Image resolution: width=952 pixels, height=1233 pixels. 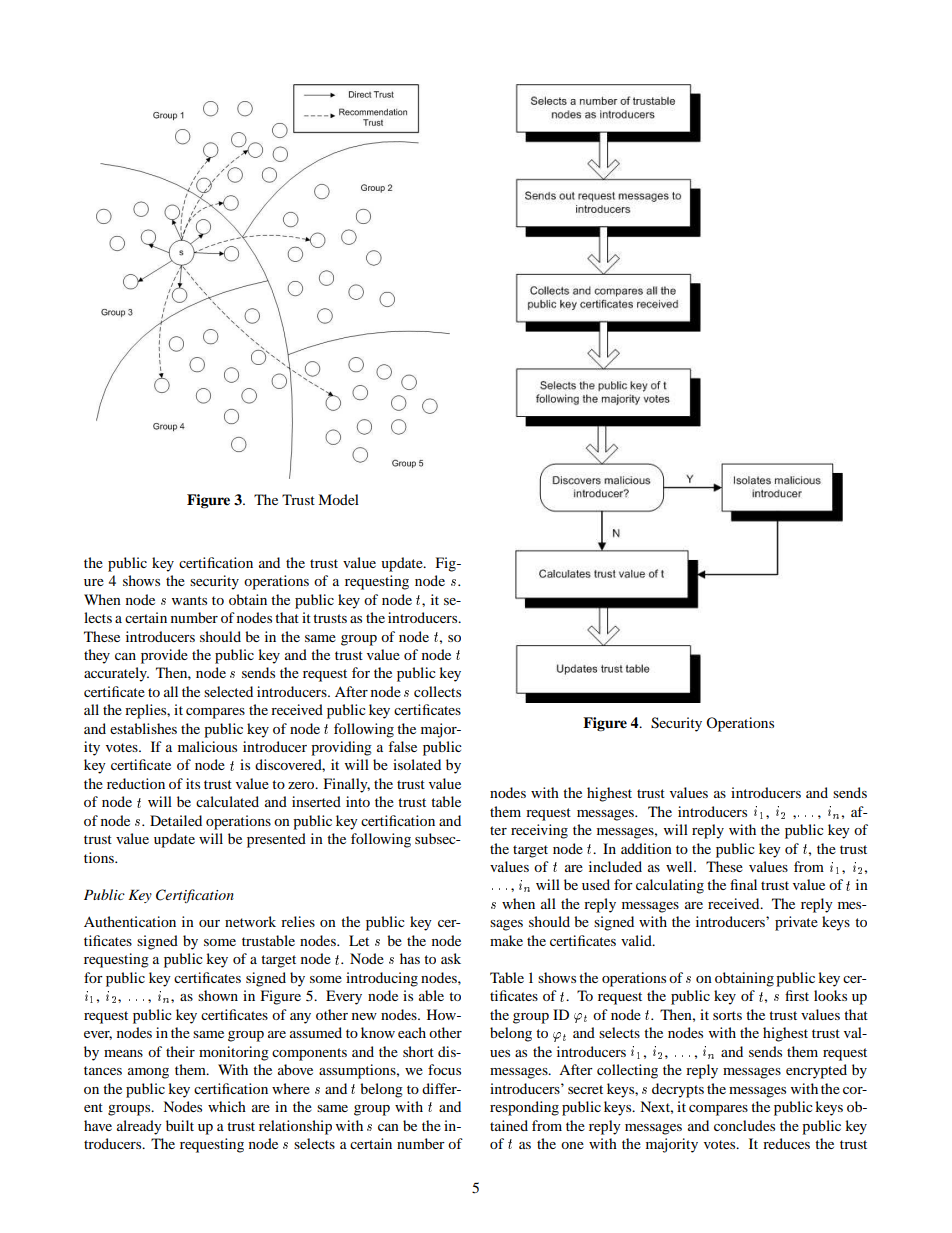 I want to click on into, so click(x=358, y=801).
